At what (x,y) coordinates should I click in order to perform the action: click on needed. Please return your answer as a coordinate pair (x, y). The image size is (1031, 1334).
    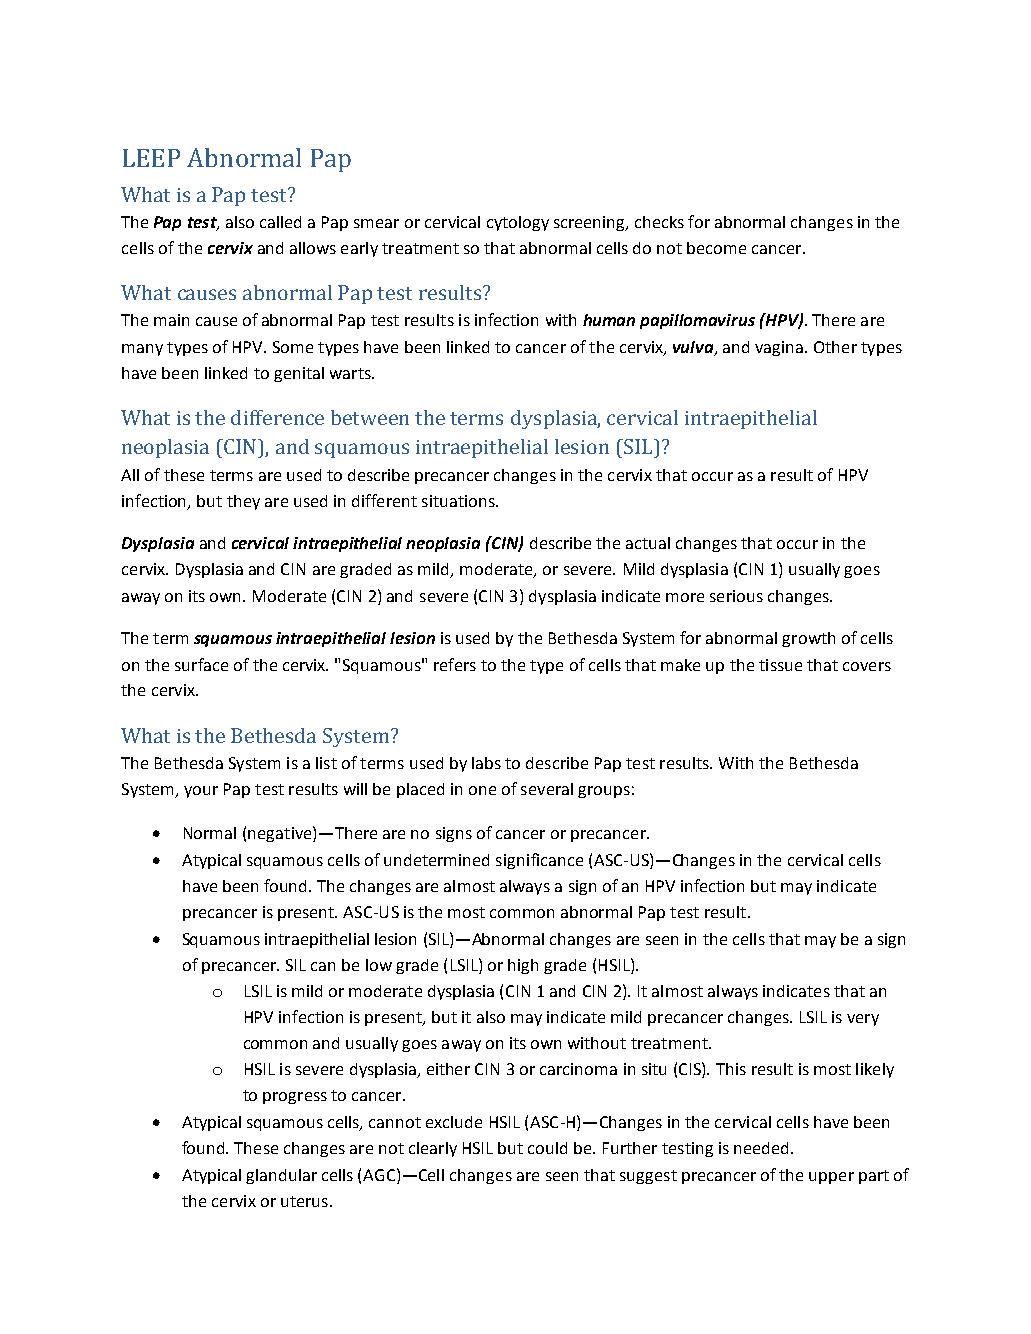
    Looking at the image, I should click on (761, 1148).
